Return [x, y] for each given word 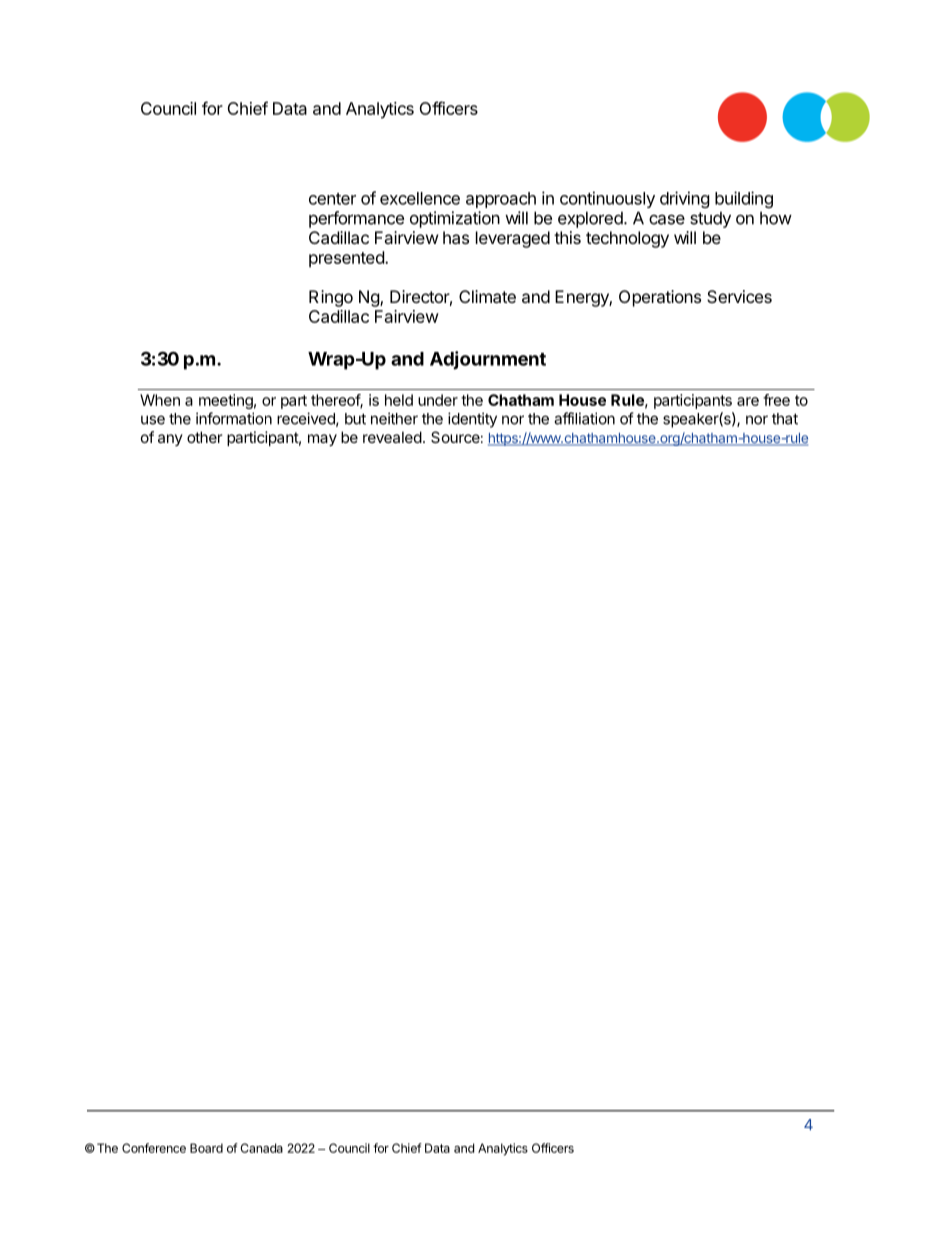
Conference [154, 1148]
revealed [392, 437]
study [710, 219]
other [204, 437]
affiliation [584, 418]
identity [472, 420]
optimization [455, 219]
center [332, 199]
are [748, 401]
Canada [261, 1148]
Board [206, 1148]
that [785, 419]
